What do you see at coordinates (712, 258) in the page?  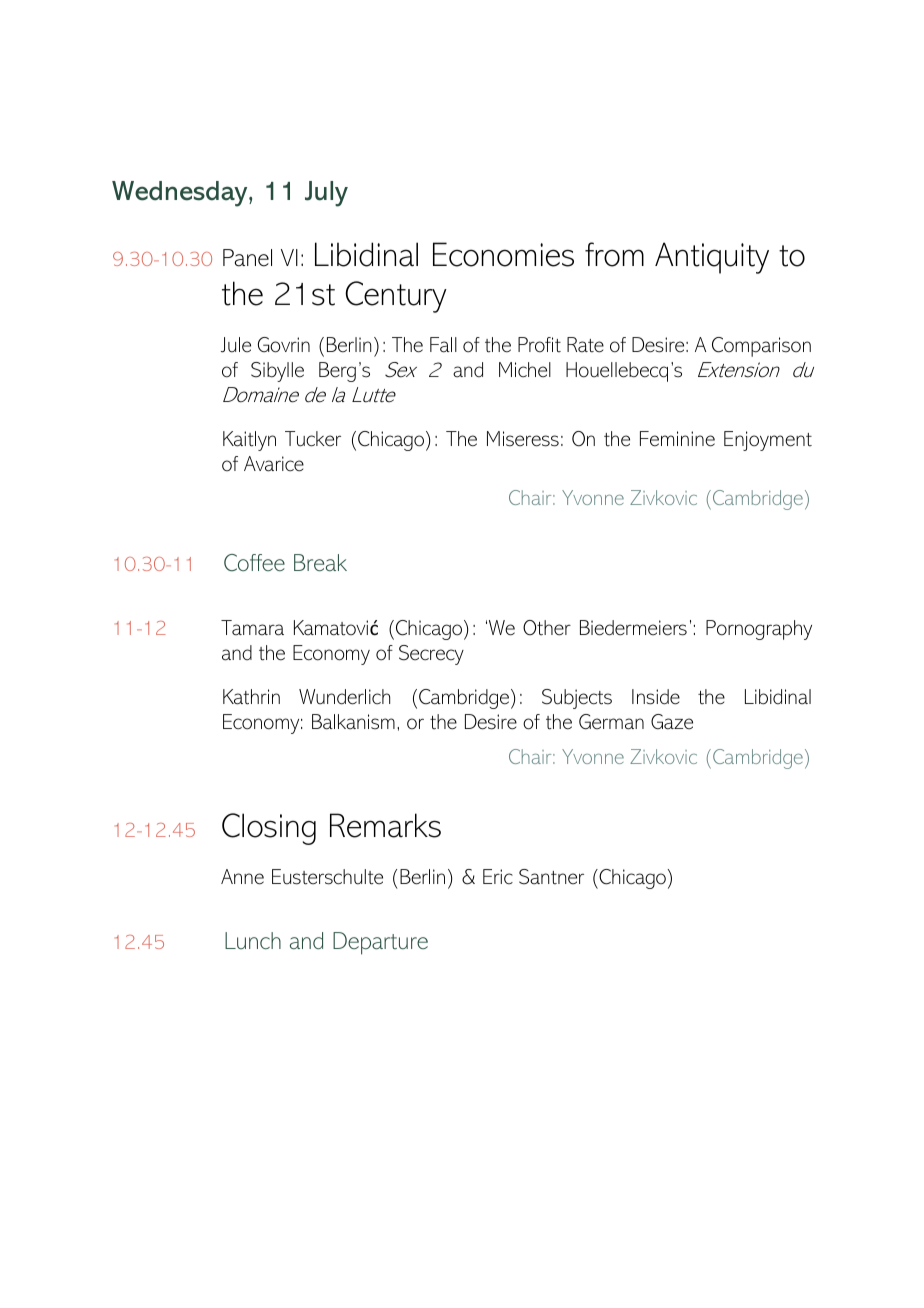 I see `Antiquity` at bounding box center [712, 258].
